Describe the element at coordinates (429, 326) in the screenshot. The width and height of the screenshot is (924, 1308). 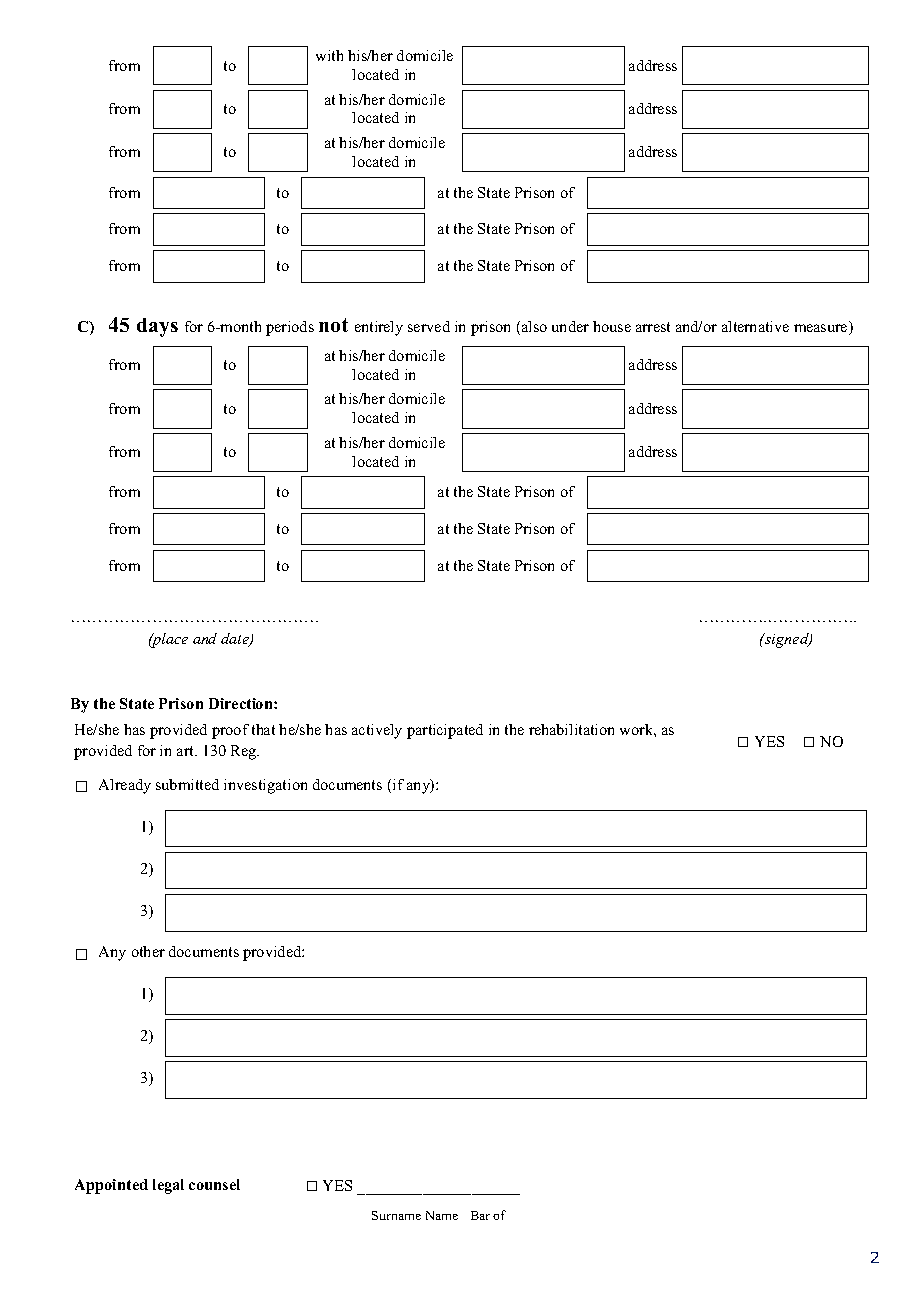
I see `served` at that location.
